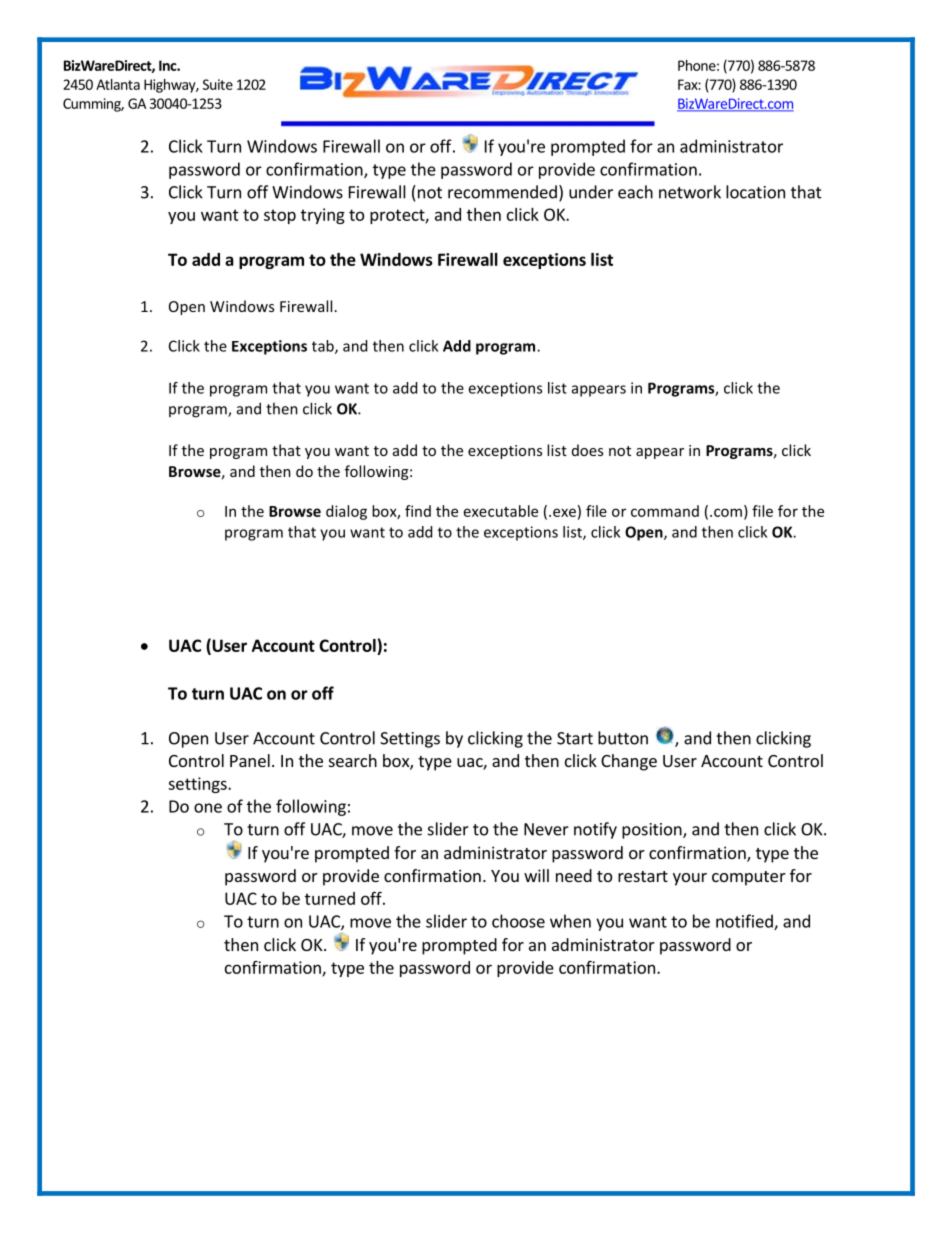 The image size is (952, 1233). I want to click on Panel, so click(250, 760).
